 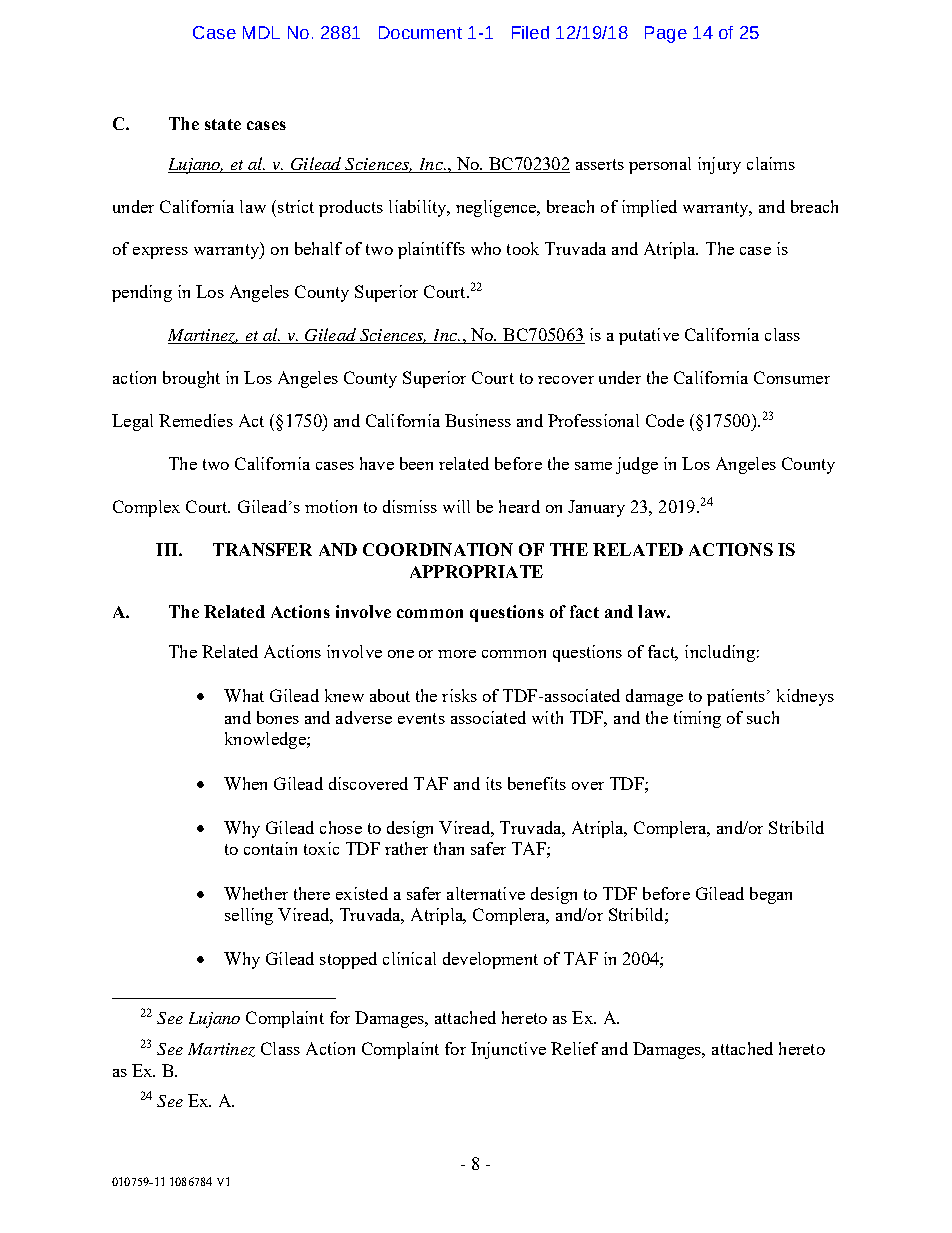 What do you see at coordinates (191, 379) in the image?
I see `brought` at bounding box center [191, 379].
